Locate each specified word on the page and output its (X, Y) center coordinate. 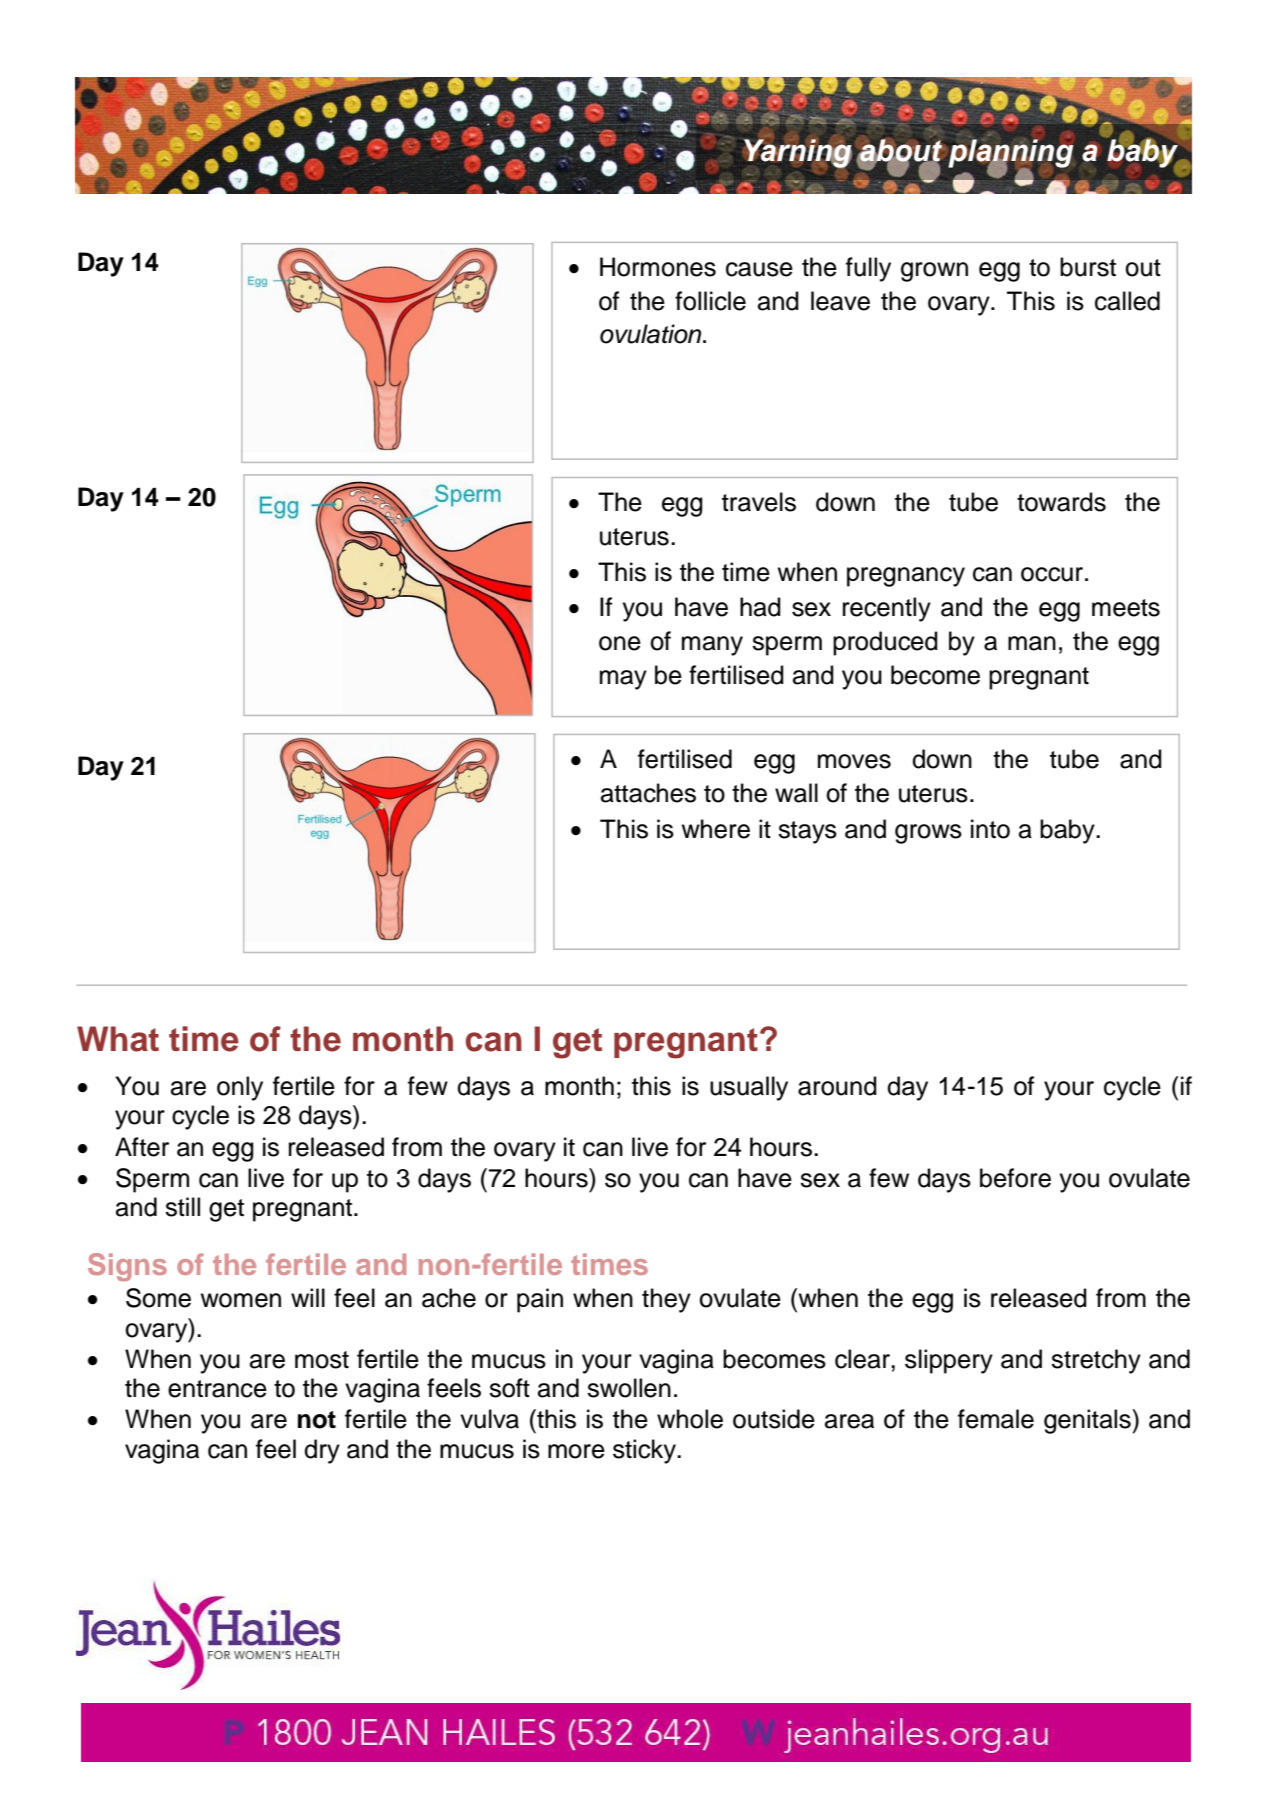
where (716, 829)
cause (759, 269)
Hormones (658, 267)
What (118, 1039)
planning (1010, 152)
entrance (217, 1389)
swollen (629, 1388)
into (990, 829)
